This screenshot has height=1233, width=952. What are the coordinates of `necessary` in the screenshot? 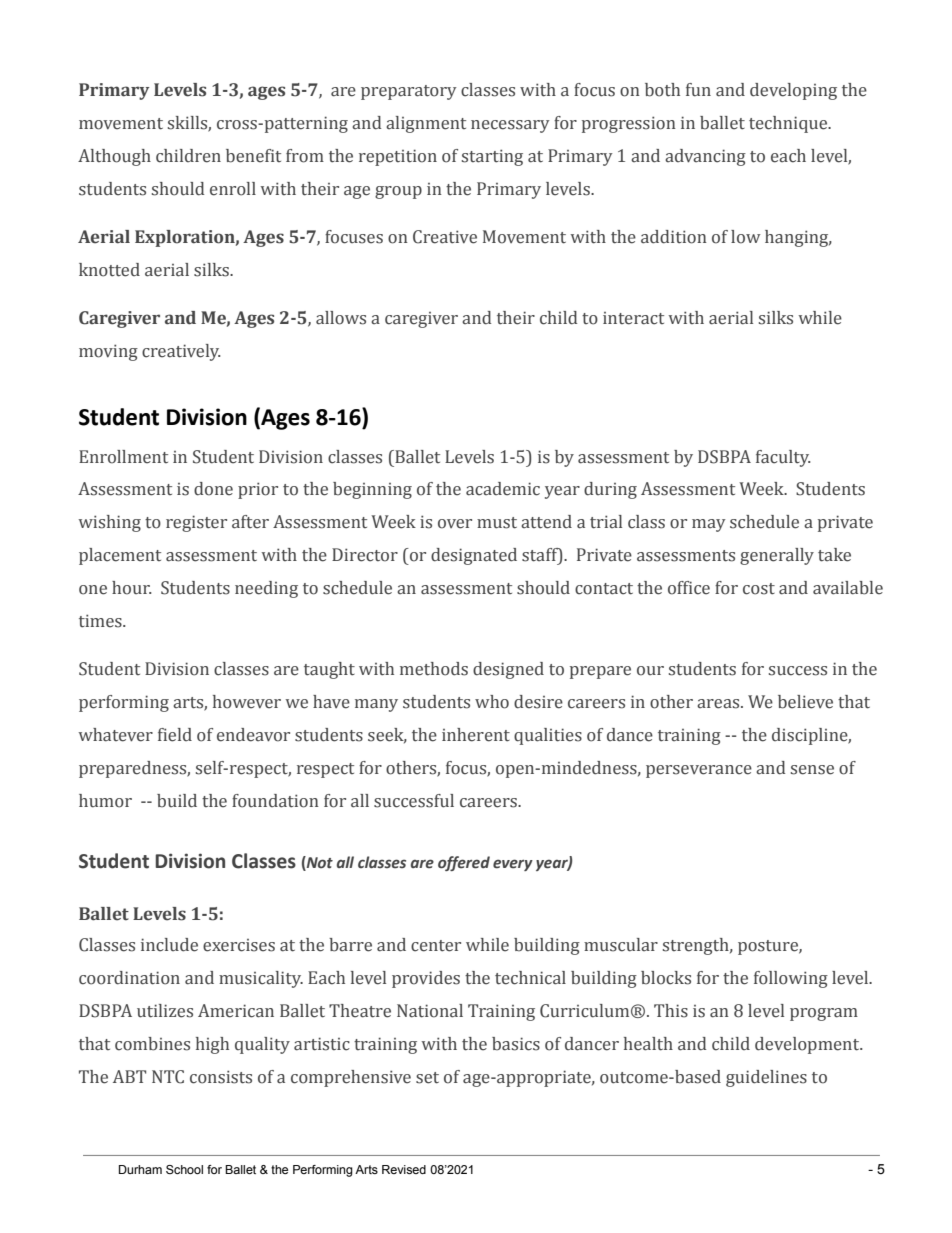 It's located at (510, 126).
